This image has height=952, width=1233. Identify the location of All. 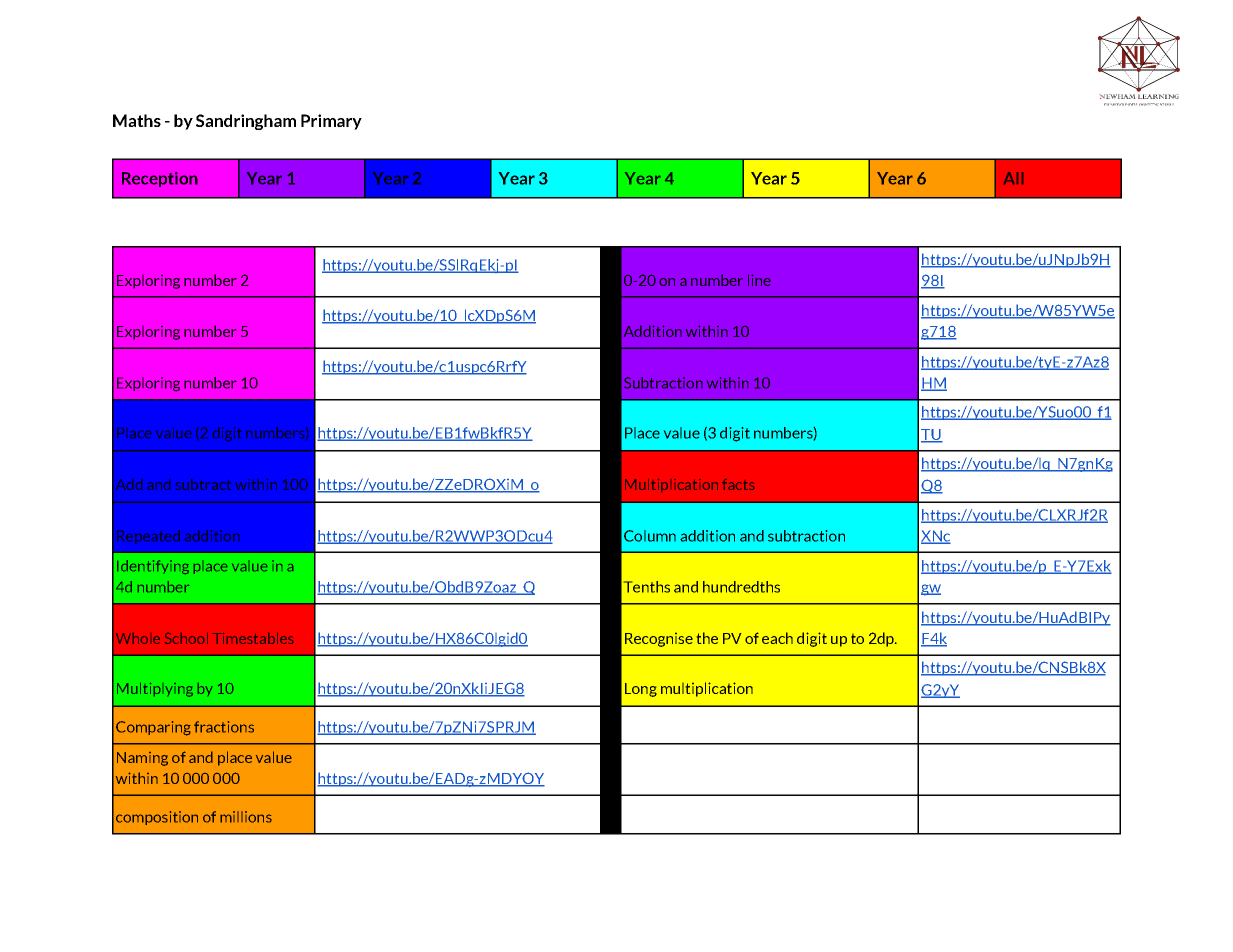
(1013, 178).
